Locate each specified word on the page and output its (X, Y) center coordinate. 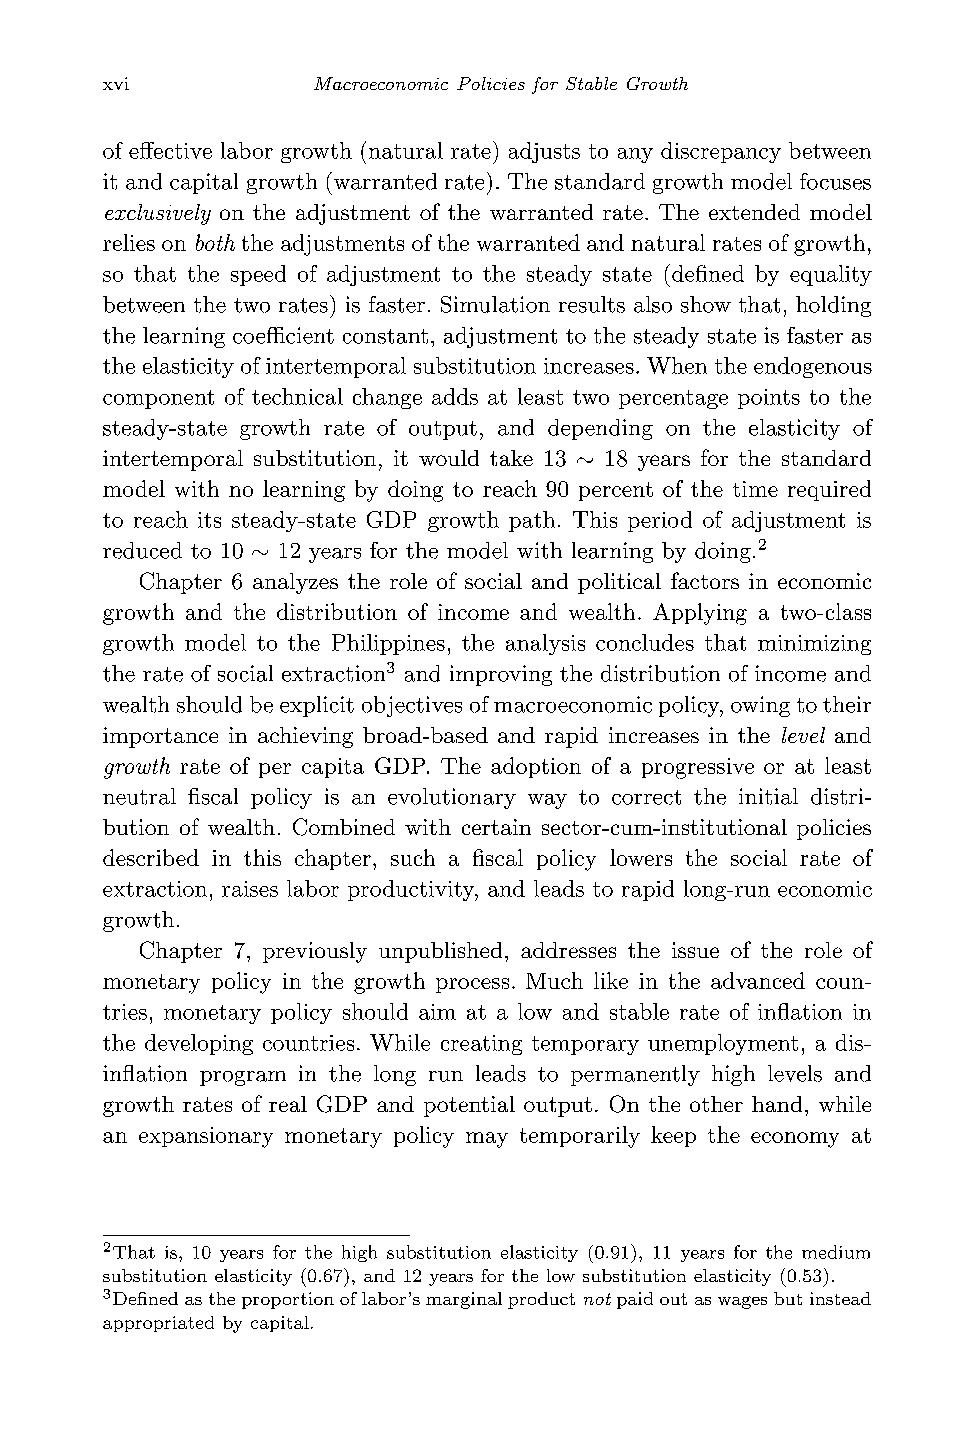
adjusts (544, 152)
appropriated (158, 1324)
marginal (464, 1300)
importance (160, 737)
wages (742, 1302)
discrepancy (721, 152)
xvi (116, 83)
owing (760, 706)
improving (501, 675)
